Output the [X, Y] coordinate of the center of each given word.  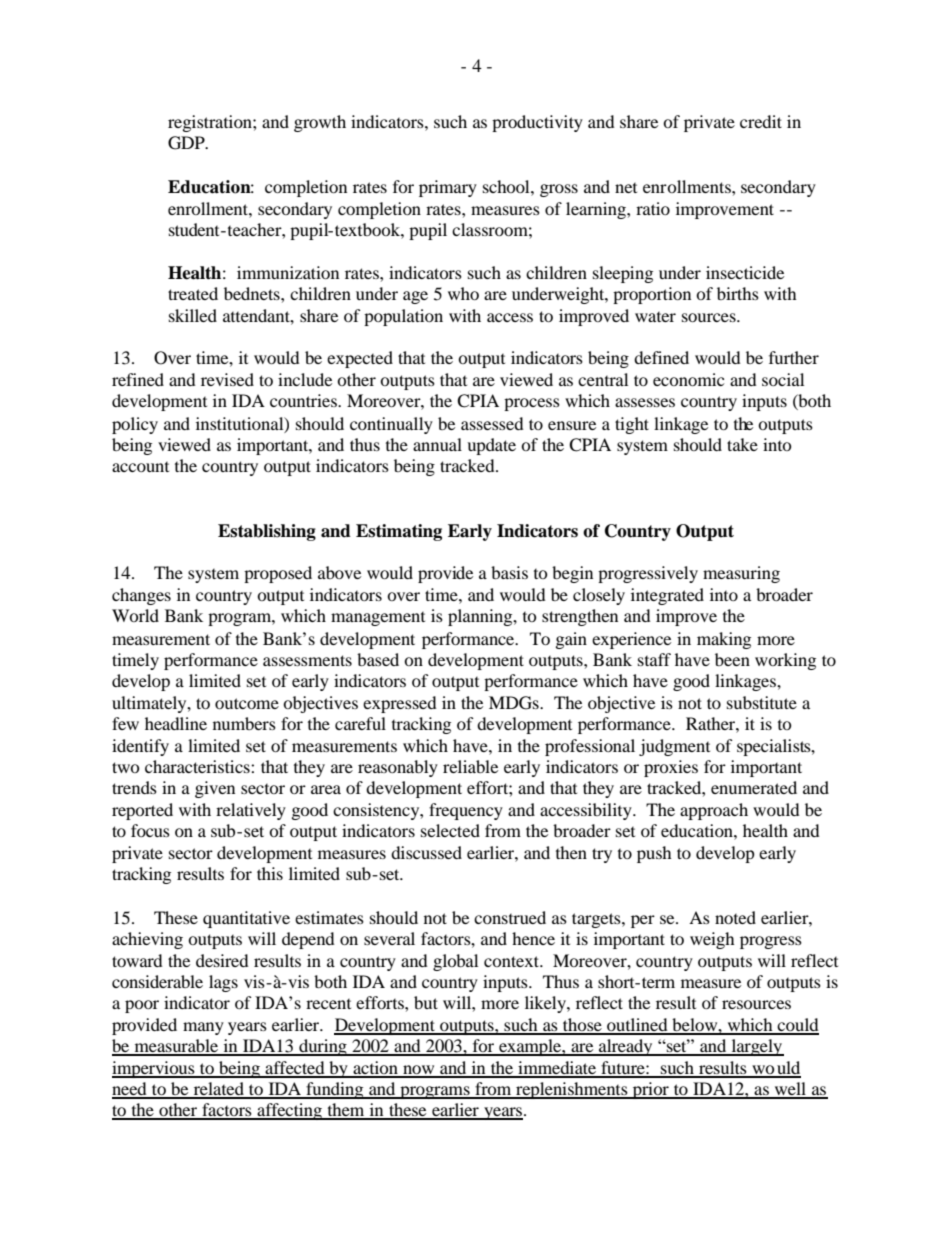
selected [450, 830]
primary [448, 188]
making [724, 640]
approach [714, 811]
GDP [187, 143]
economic [688, 379]
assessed [492, 423]
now [419, 1071]
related [218, 1090]
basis [509, 572]
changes [141, 596]
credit [761, 121]
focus [150, 830]
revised [227, 379]
